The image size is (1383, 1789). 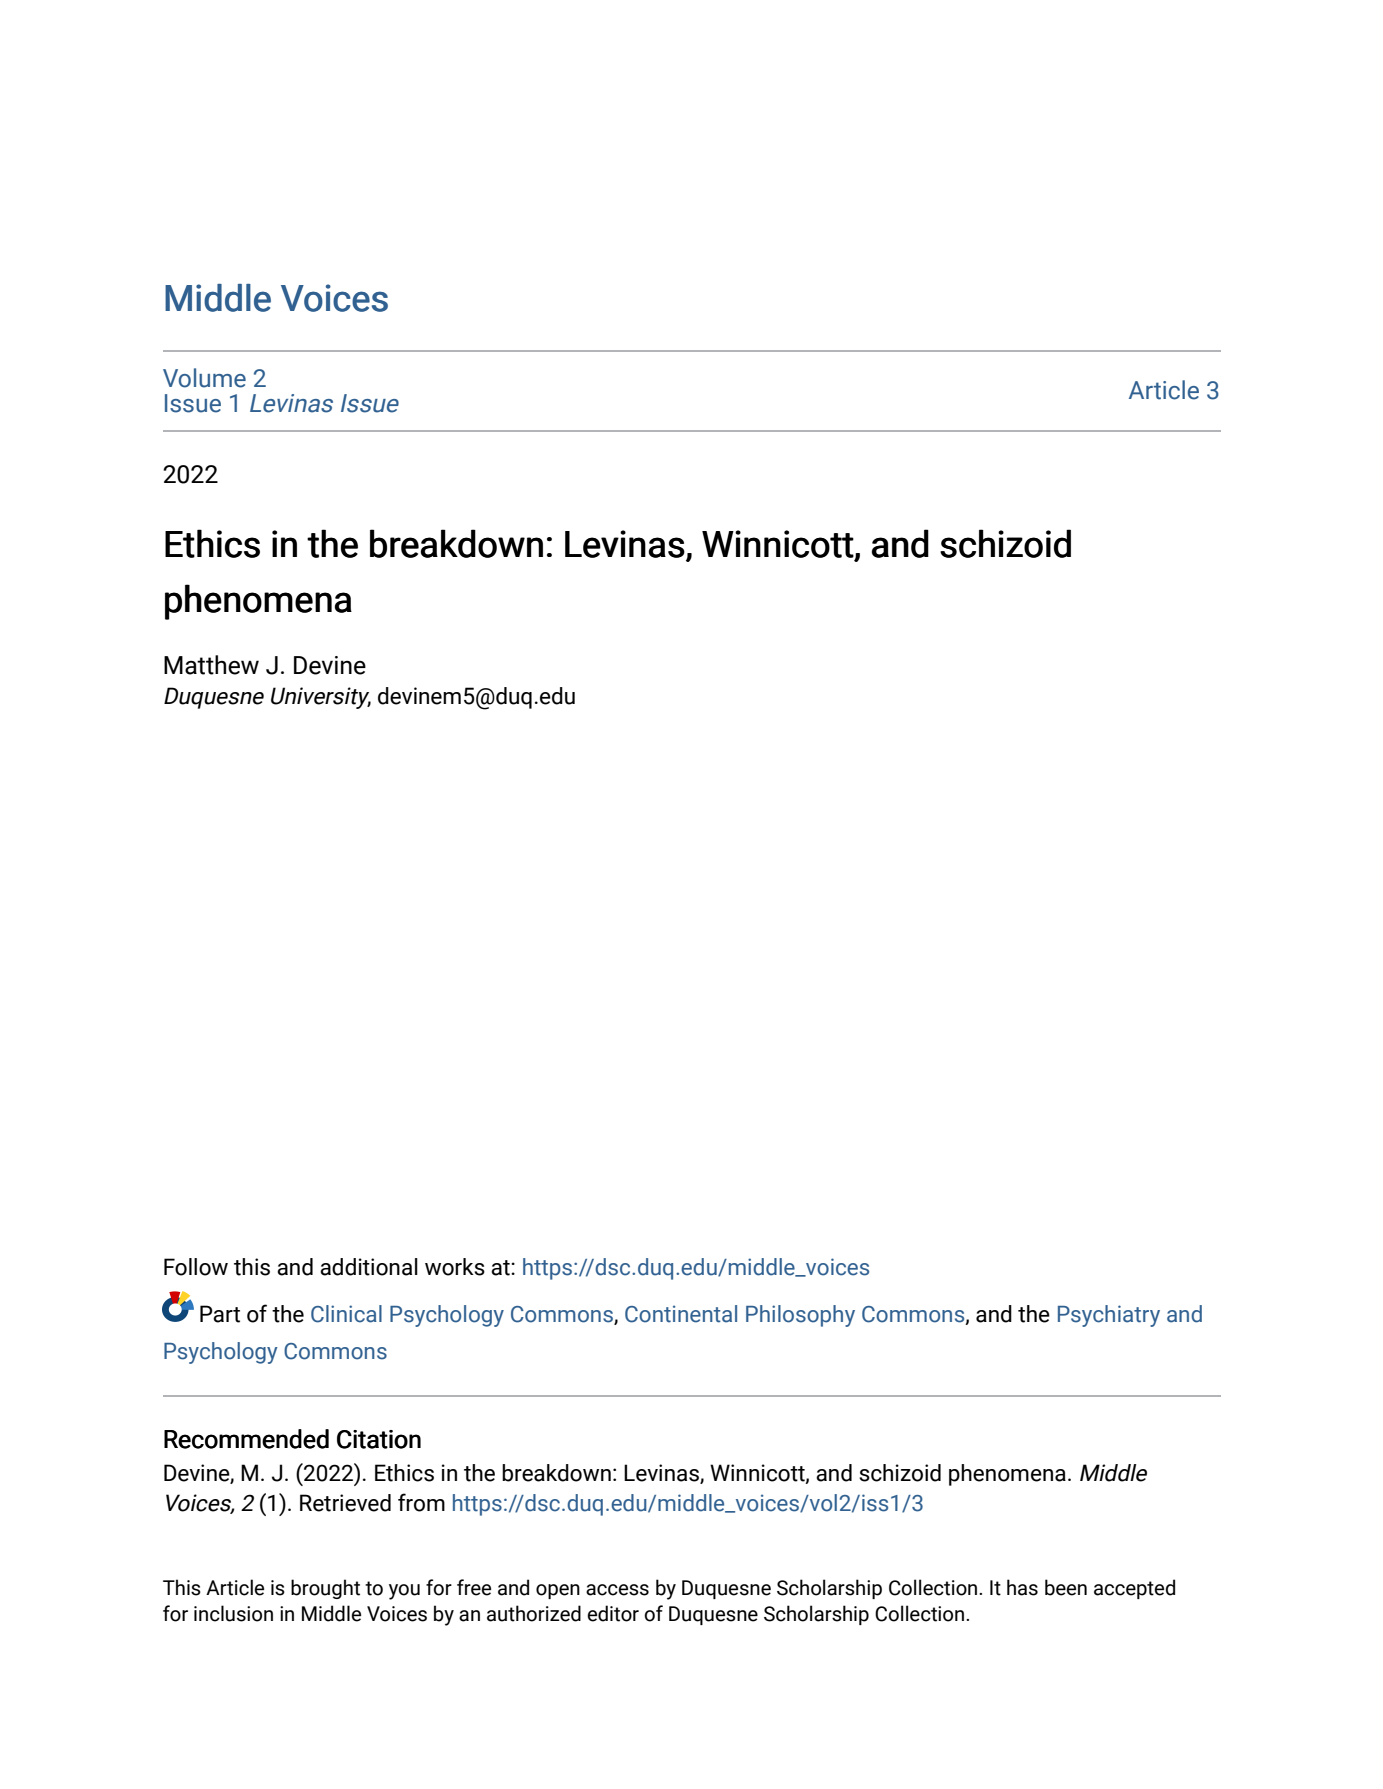 I want to click on brought, so click(x=325, y=1589).
